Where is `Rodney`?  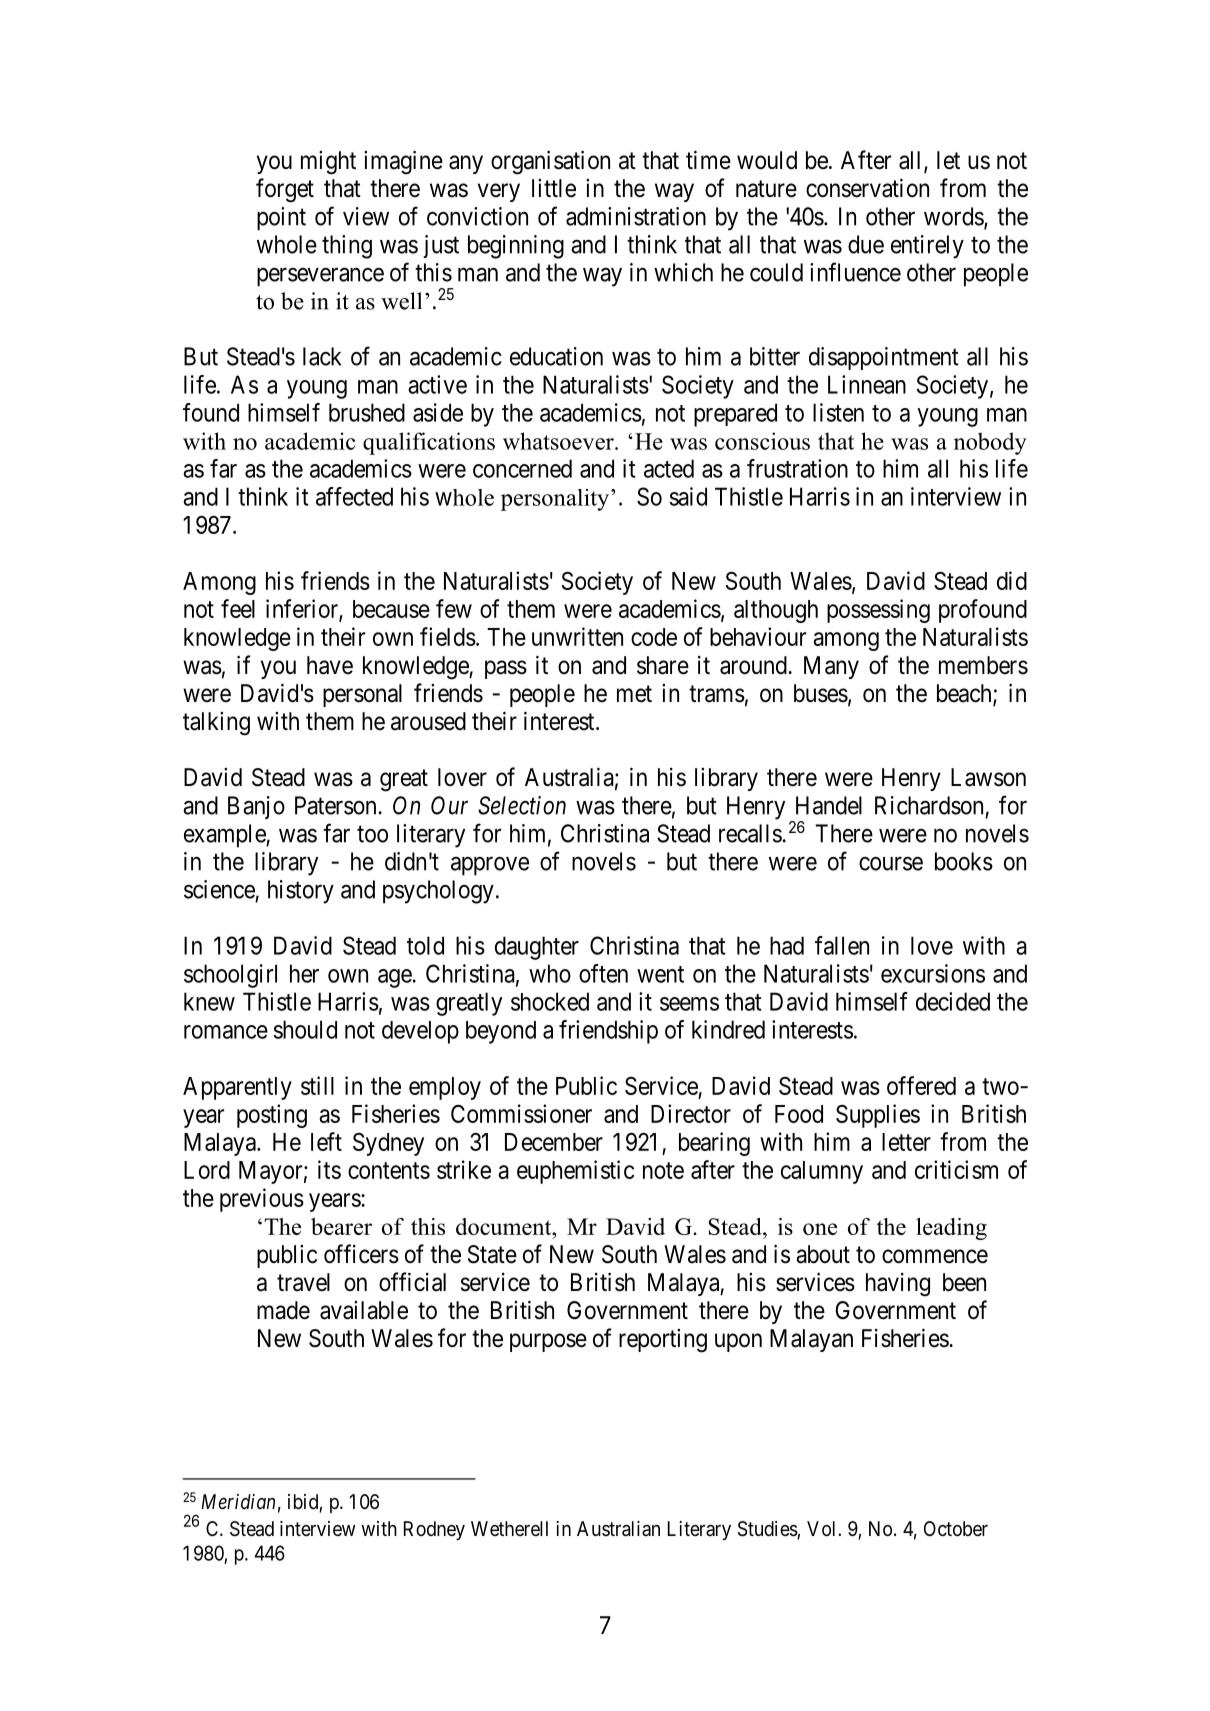
Rodney is located at coordinates (434, 1530).
